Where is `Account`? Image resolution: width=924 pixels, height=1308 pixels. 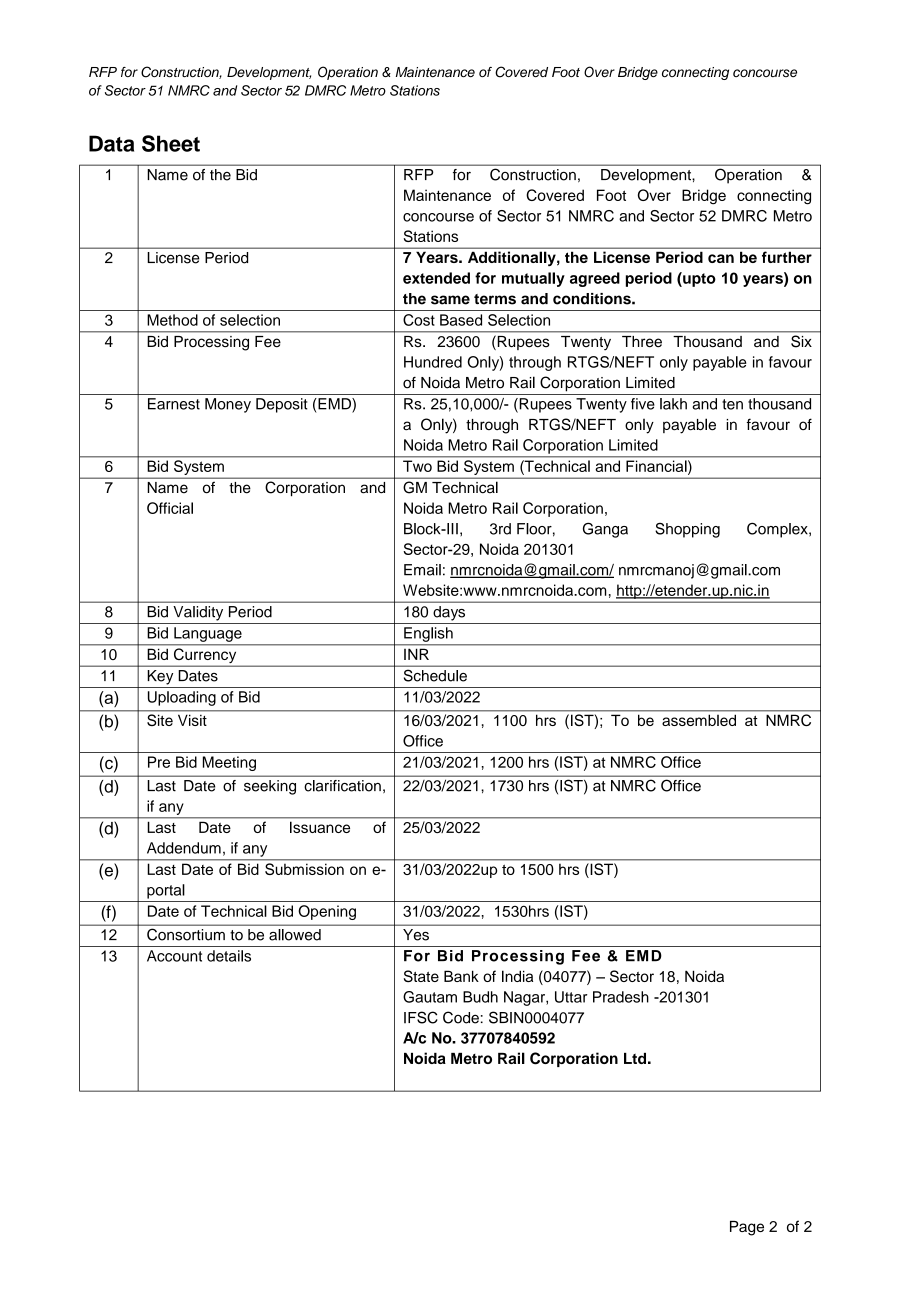
Account is located at coordinates (174, 956).
